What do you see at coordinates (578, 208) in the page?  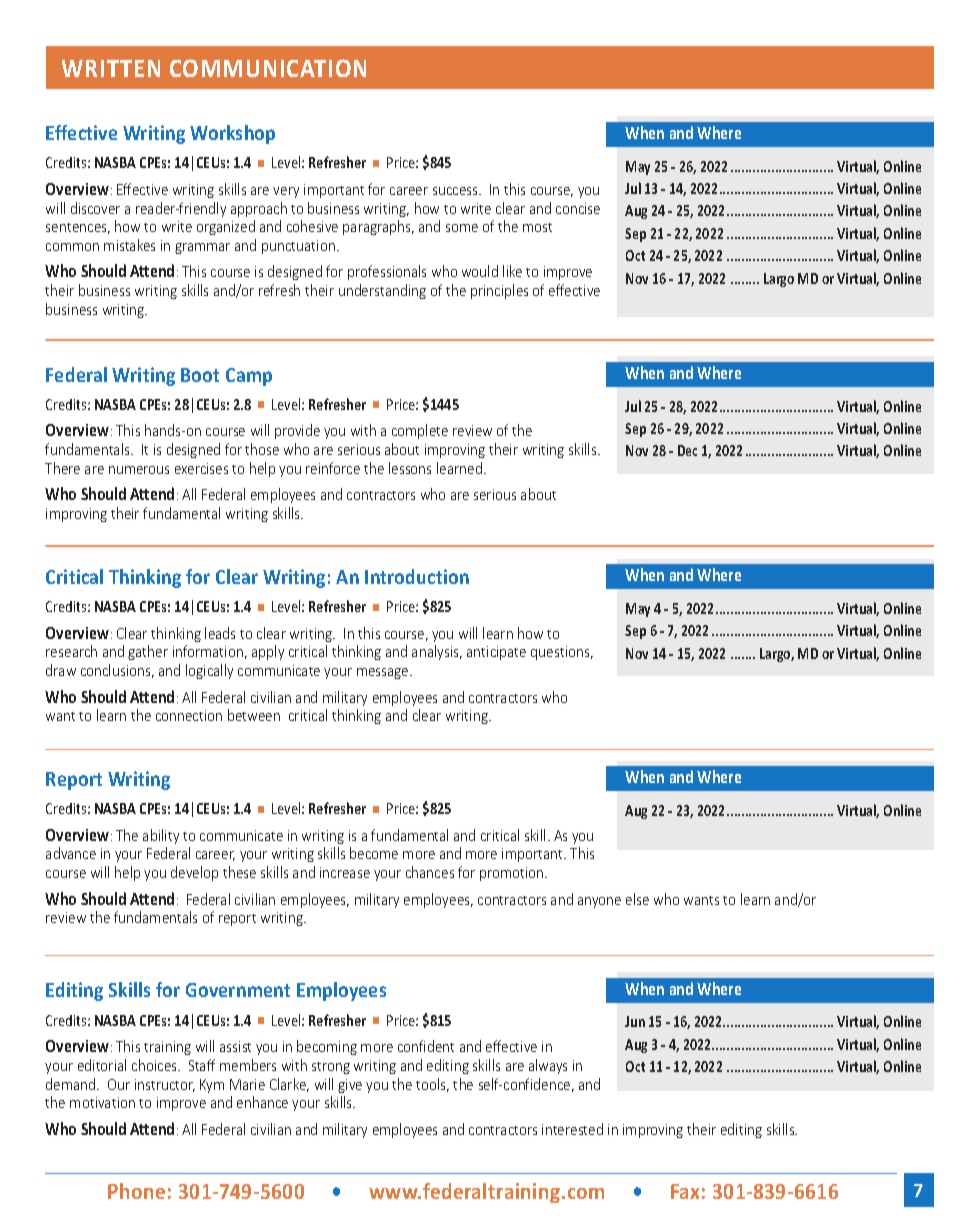 I see `concise` at bounding box center [578, 208].
